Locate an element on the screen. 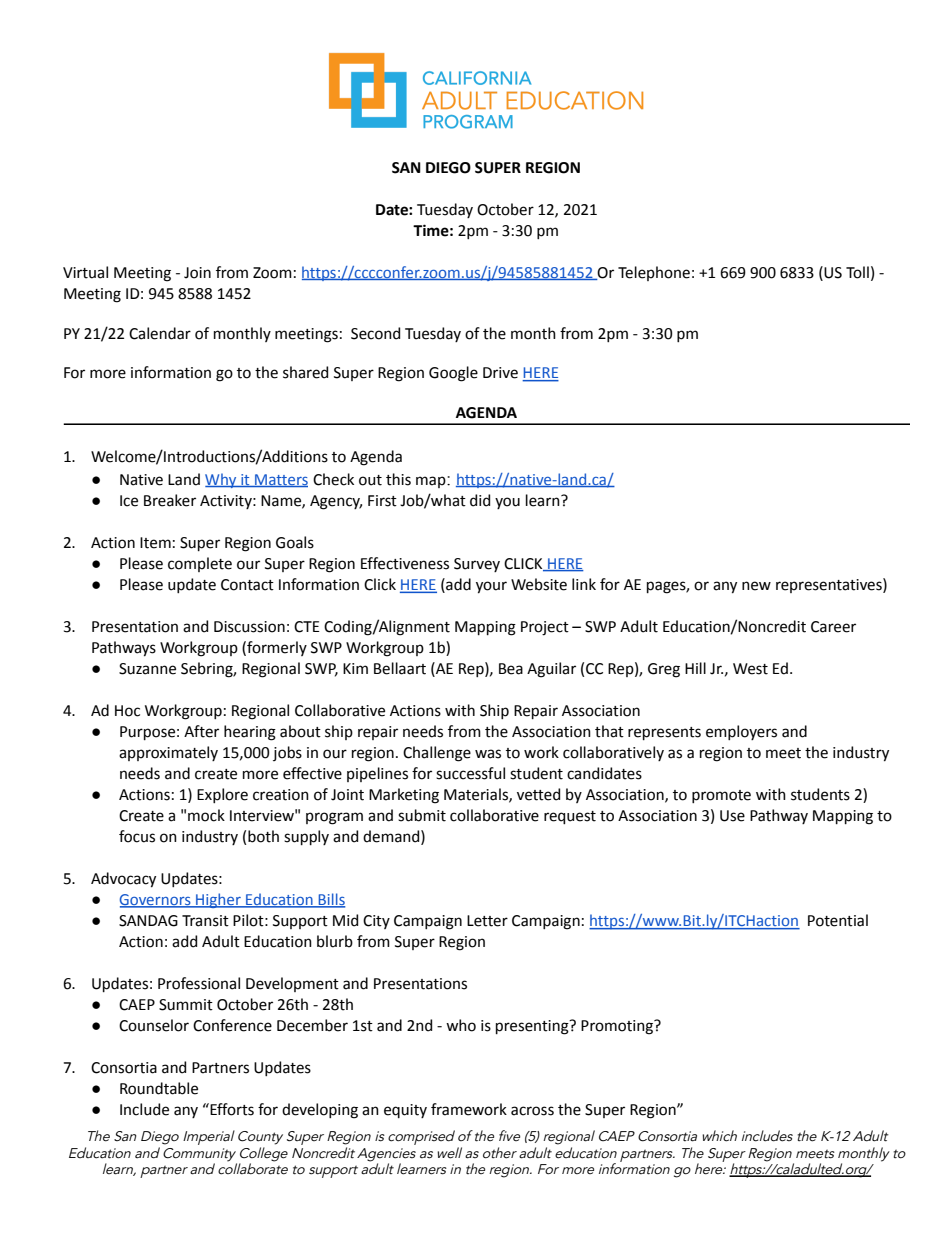  your is located at coordinates (491, 587).
